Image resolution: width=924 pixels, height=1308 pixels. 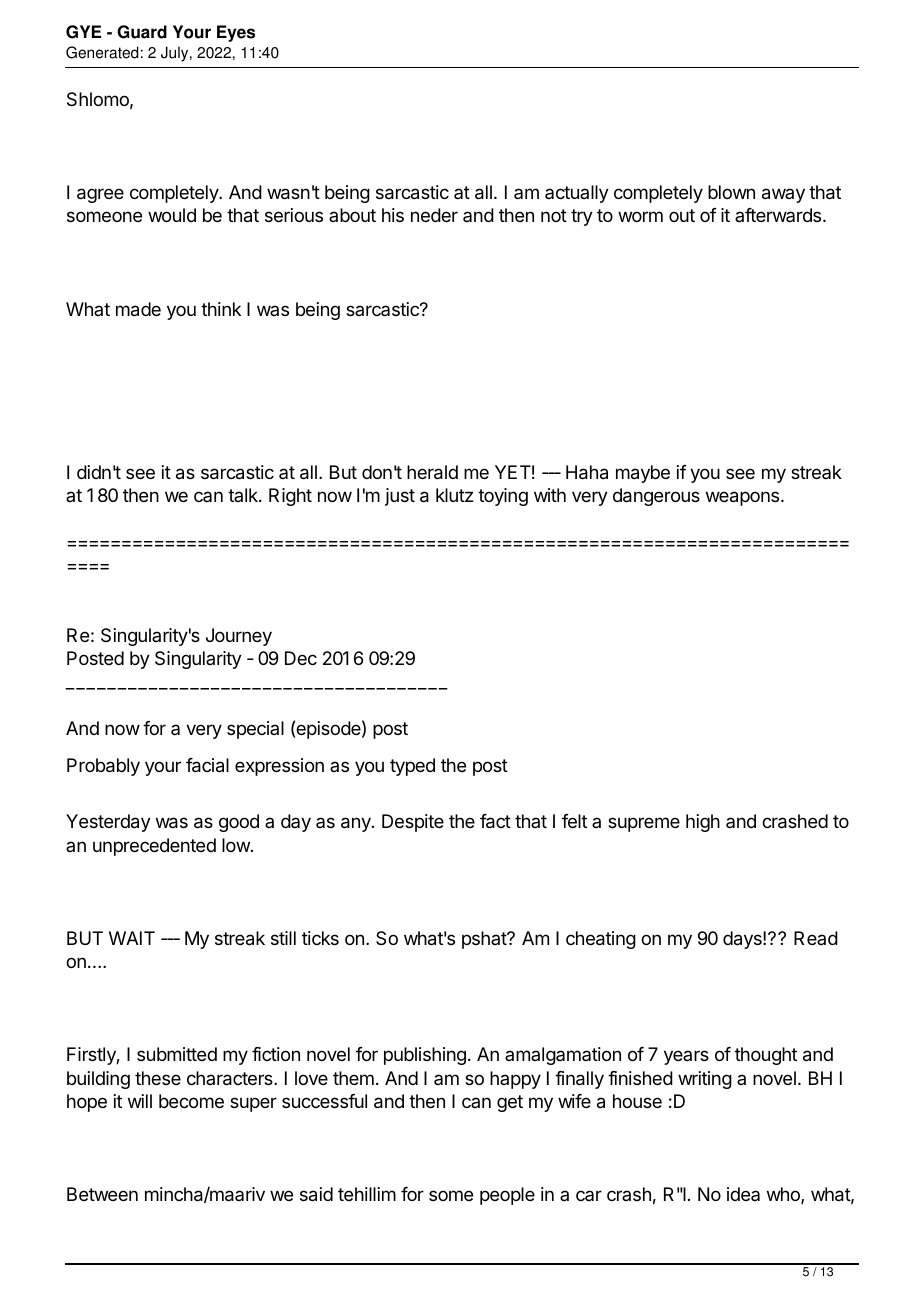 What do you see at coordinates (413, 823) in the page?
I see `Despite` at bounding box center [413, 823].
